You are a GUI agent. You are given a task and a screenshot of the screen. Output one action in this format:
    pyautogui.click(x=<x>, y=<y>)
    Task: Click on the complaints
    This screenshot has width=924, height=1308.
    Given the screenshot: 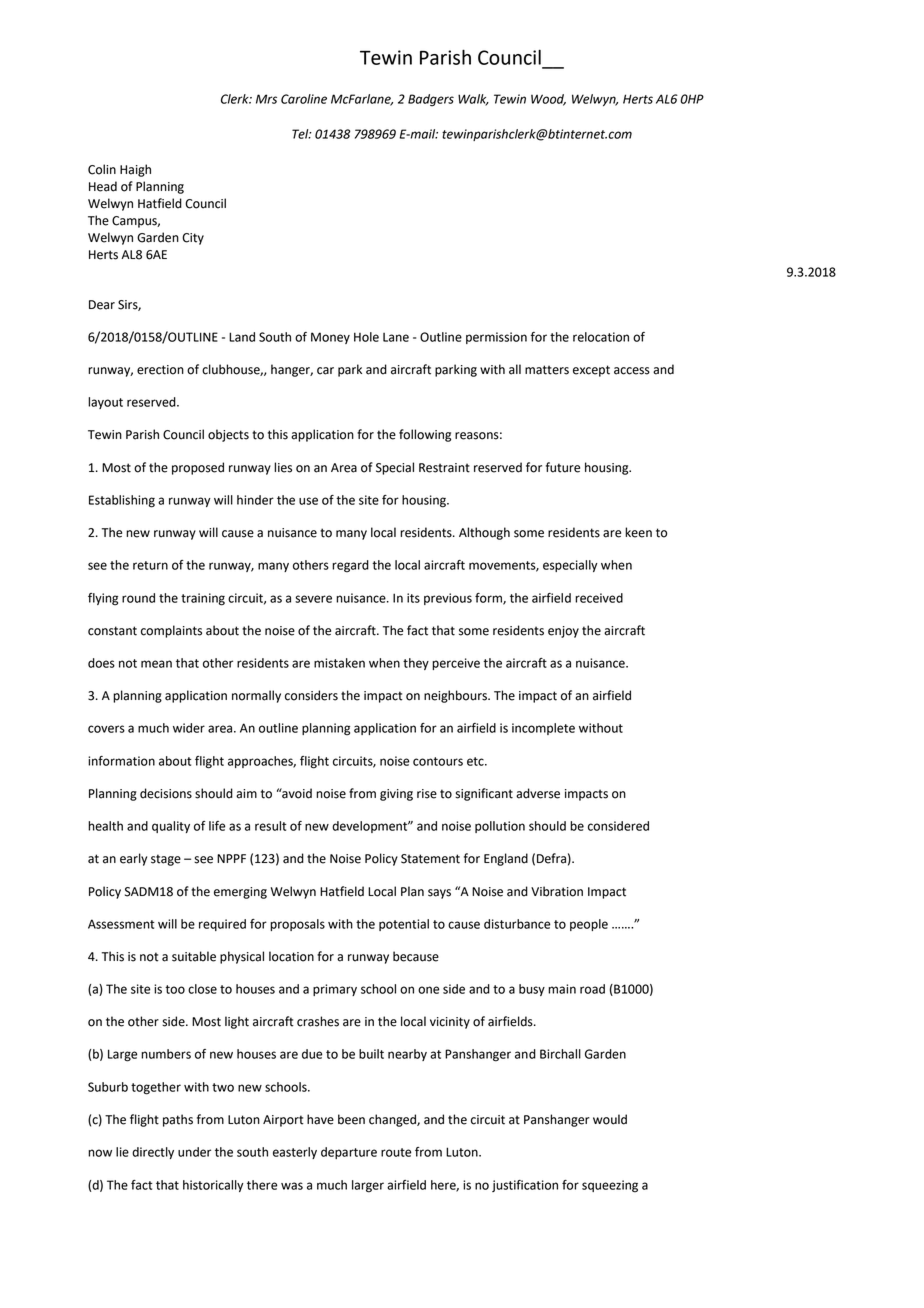 What is the action you would take?
    pyautogui.click(x=171, y=631)
